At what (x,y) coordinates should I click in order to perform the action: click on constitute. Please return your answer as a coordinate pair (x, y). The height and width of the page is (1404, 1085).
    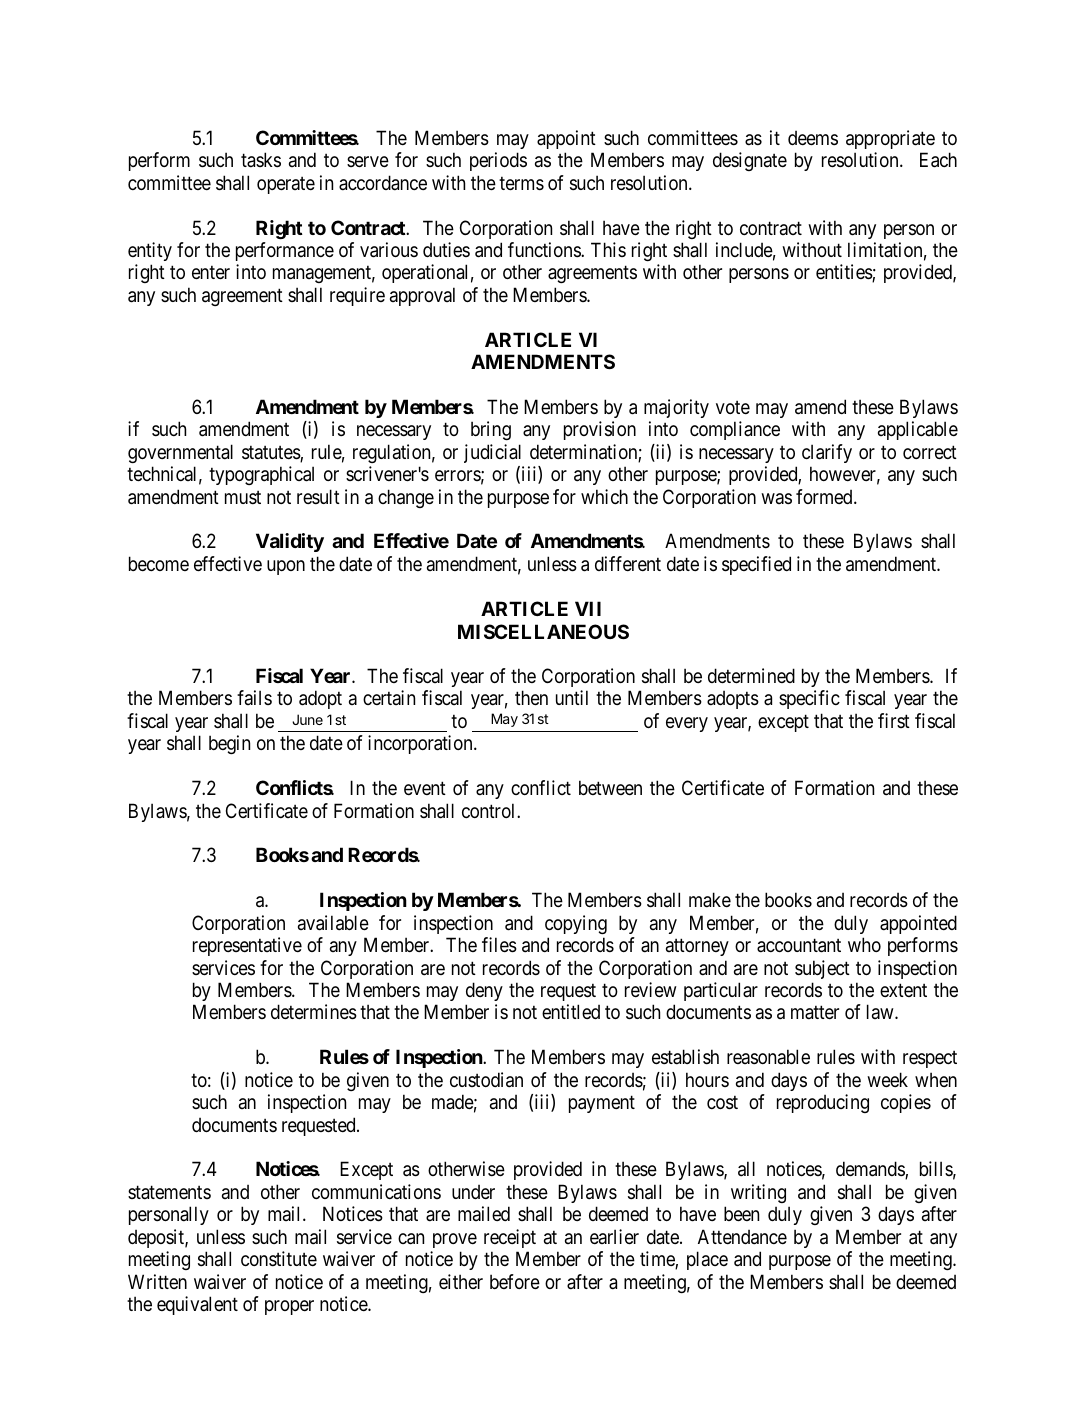
    Looking at the image, I should click on (279, 1258).
